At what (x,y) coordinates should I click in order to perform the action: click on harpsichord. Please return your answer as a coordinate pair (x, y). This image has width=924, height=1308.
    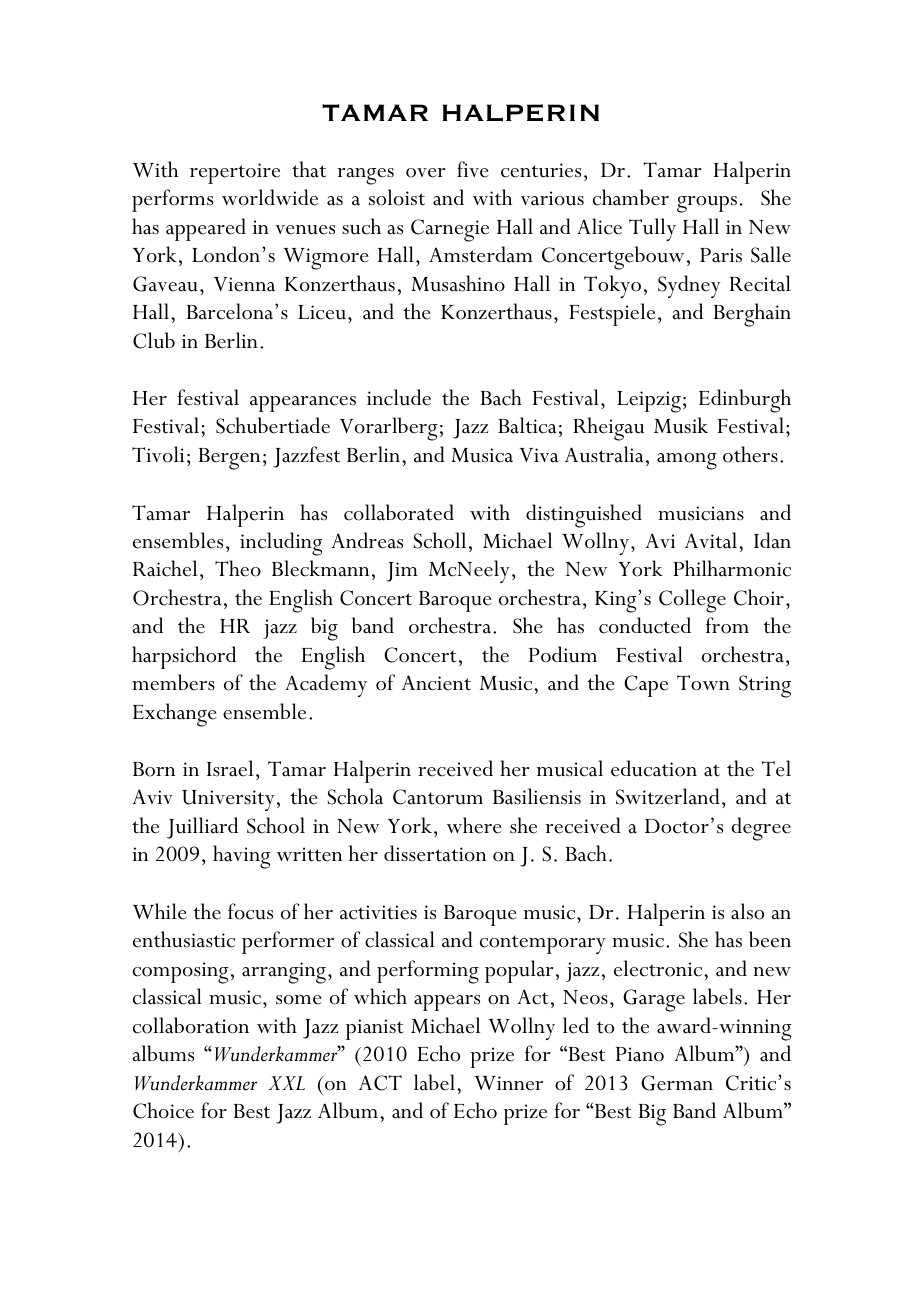
    Looking at the image, I should click on (184, 657).
